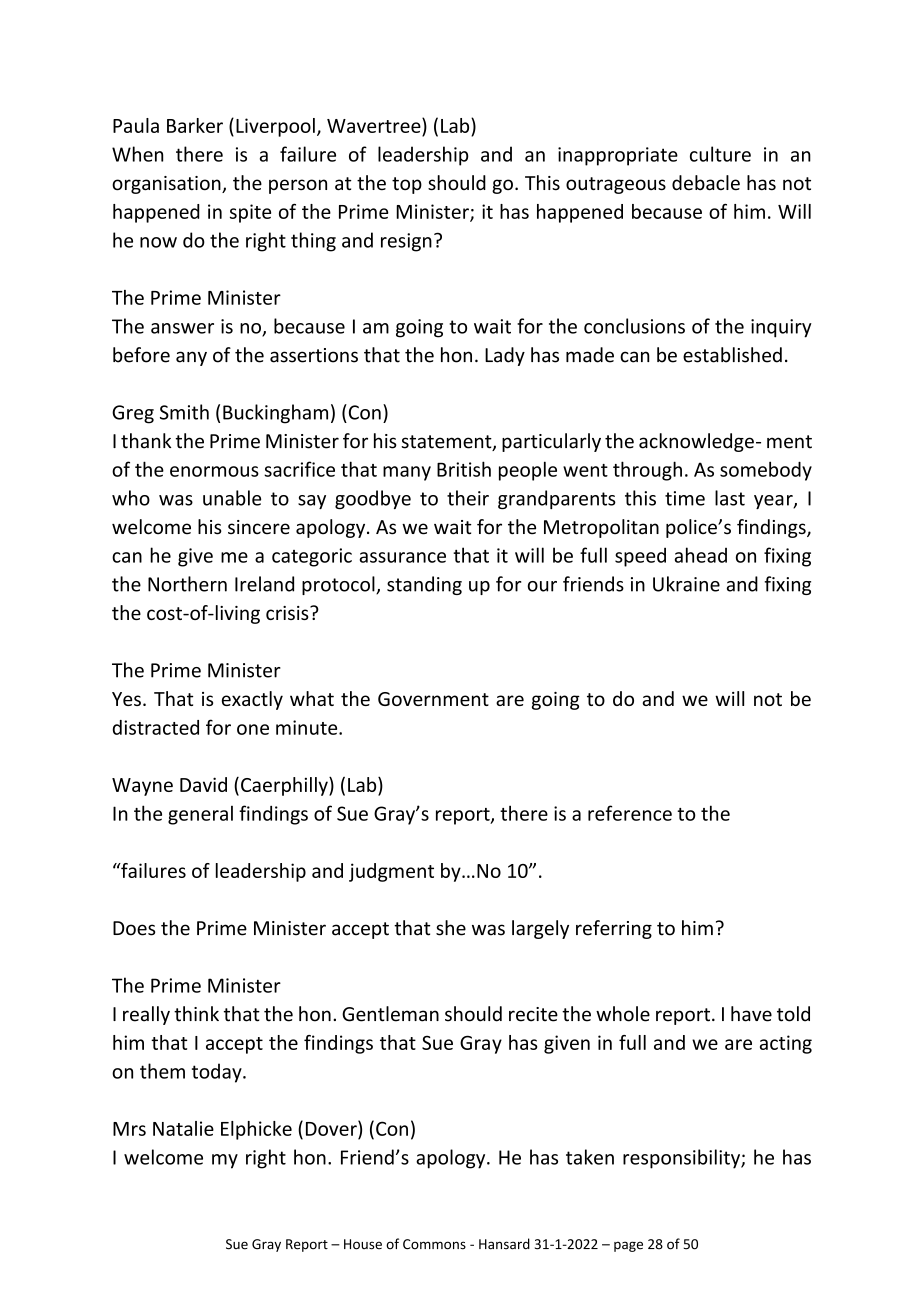 The width and height of the document is (924, 1308). Describe the element at coordinates (195, 125) in the document. I see `Barker` at that location.
